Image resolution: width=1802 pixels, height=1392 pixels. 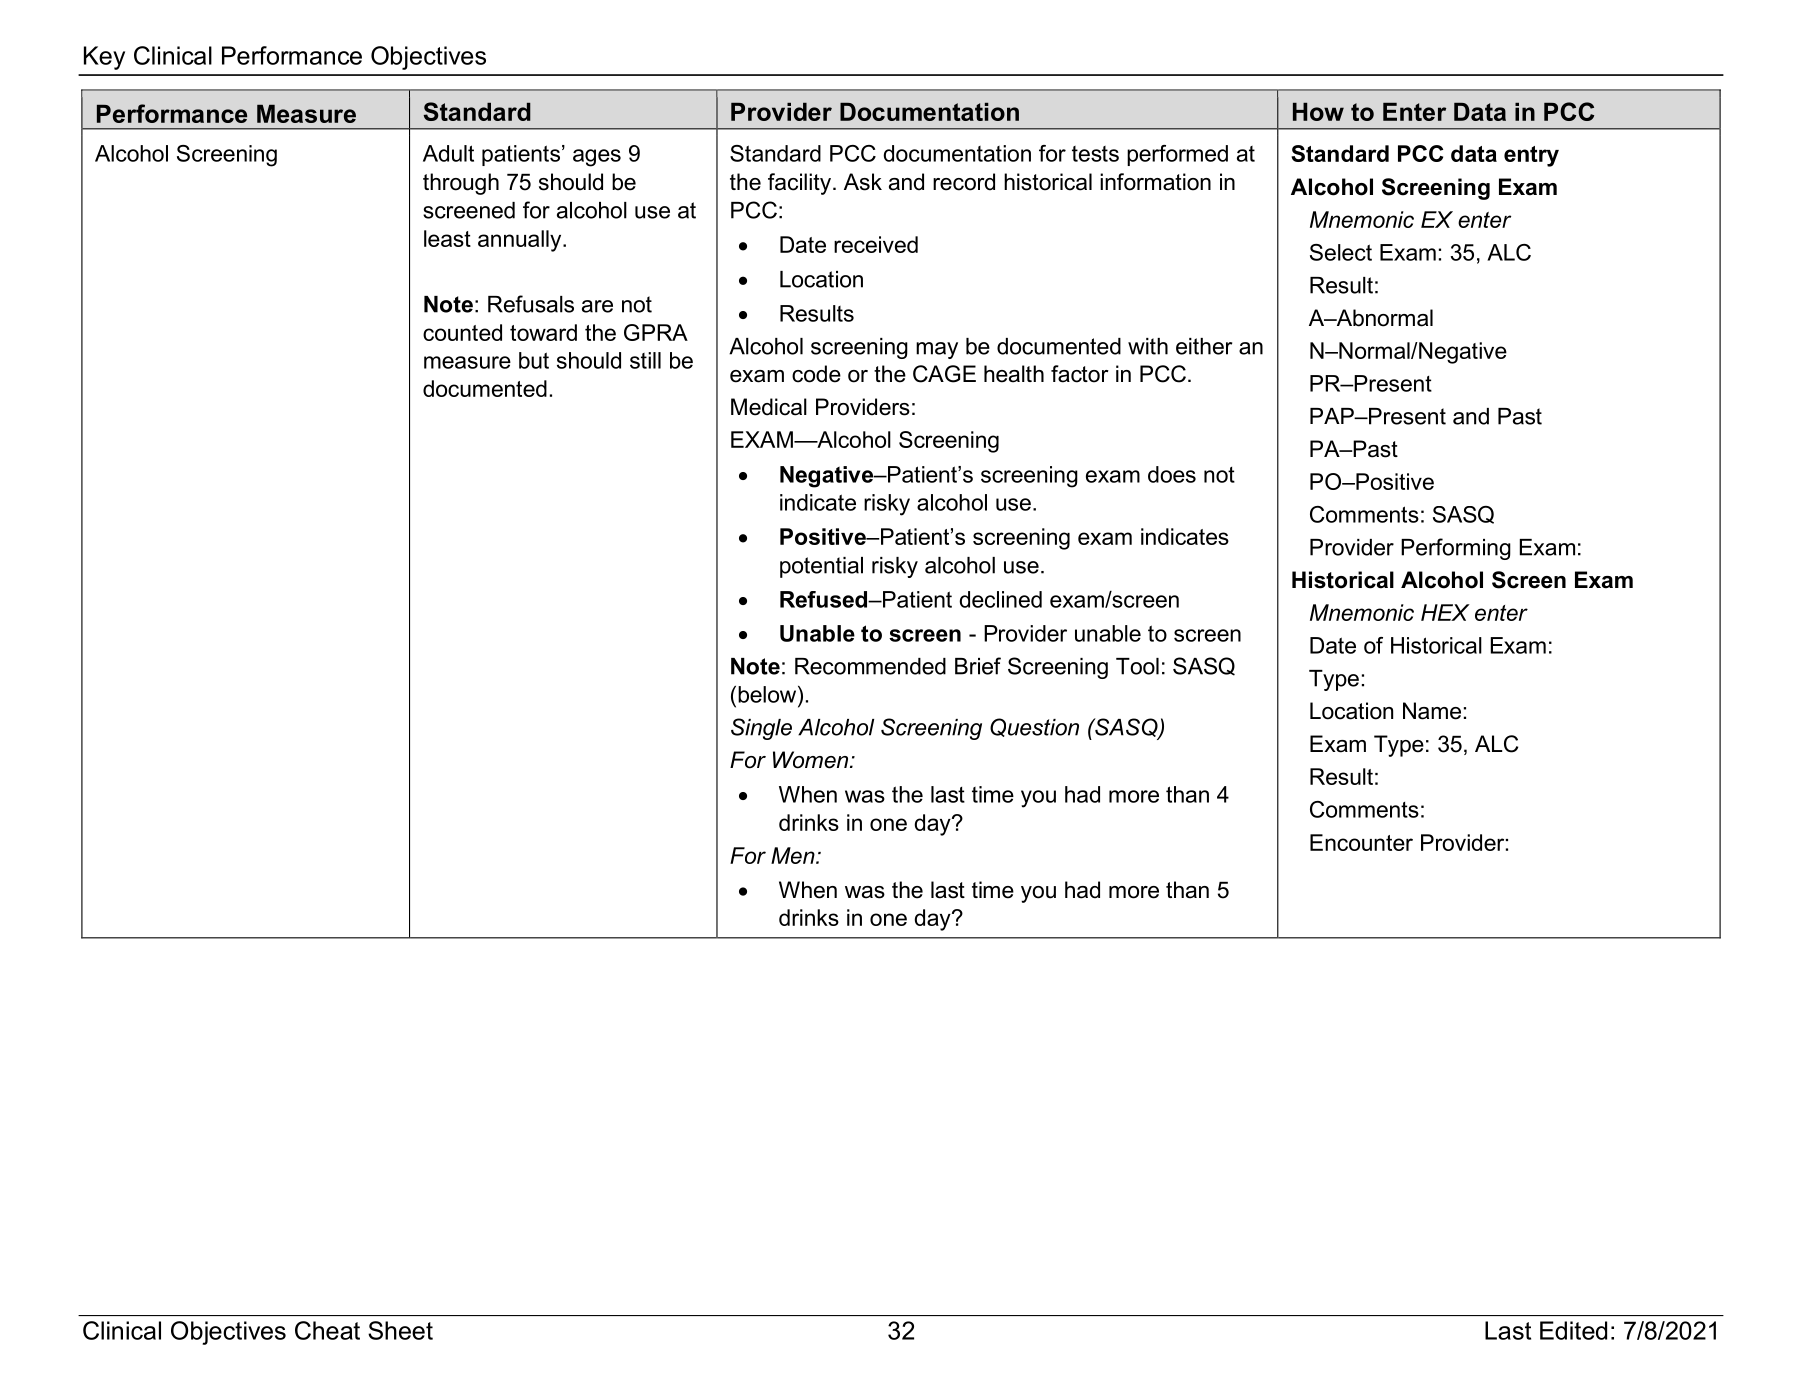 I want to click on Cheat, so click(x=327, y=1330).
